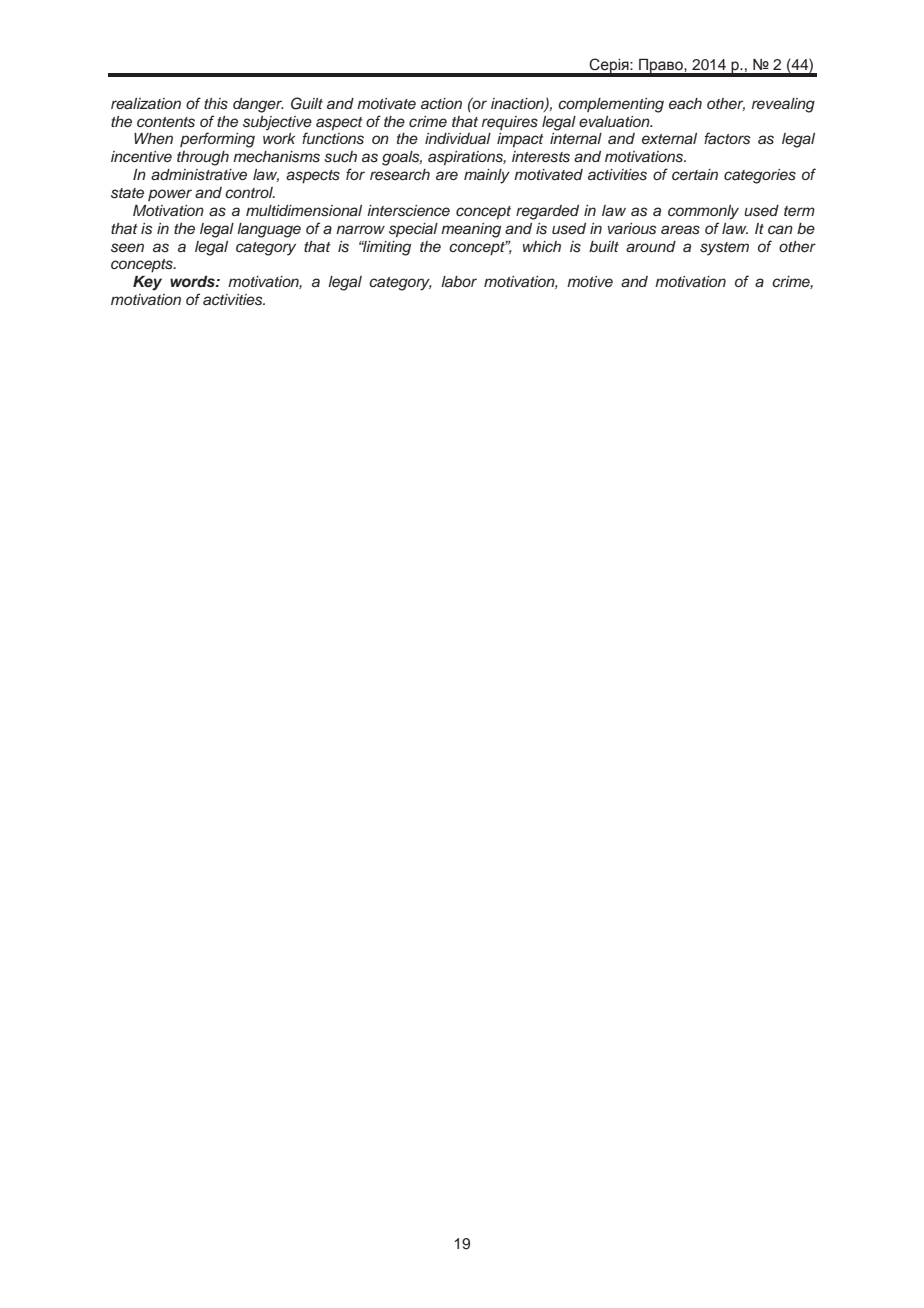 This screenshot has height=1308, width=924. Describe the element at coordinates (487, 176) in the screenshot. I see `mainly` at that location.
